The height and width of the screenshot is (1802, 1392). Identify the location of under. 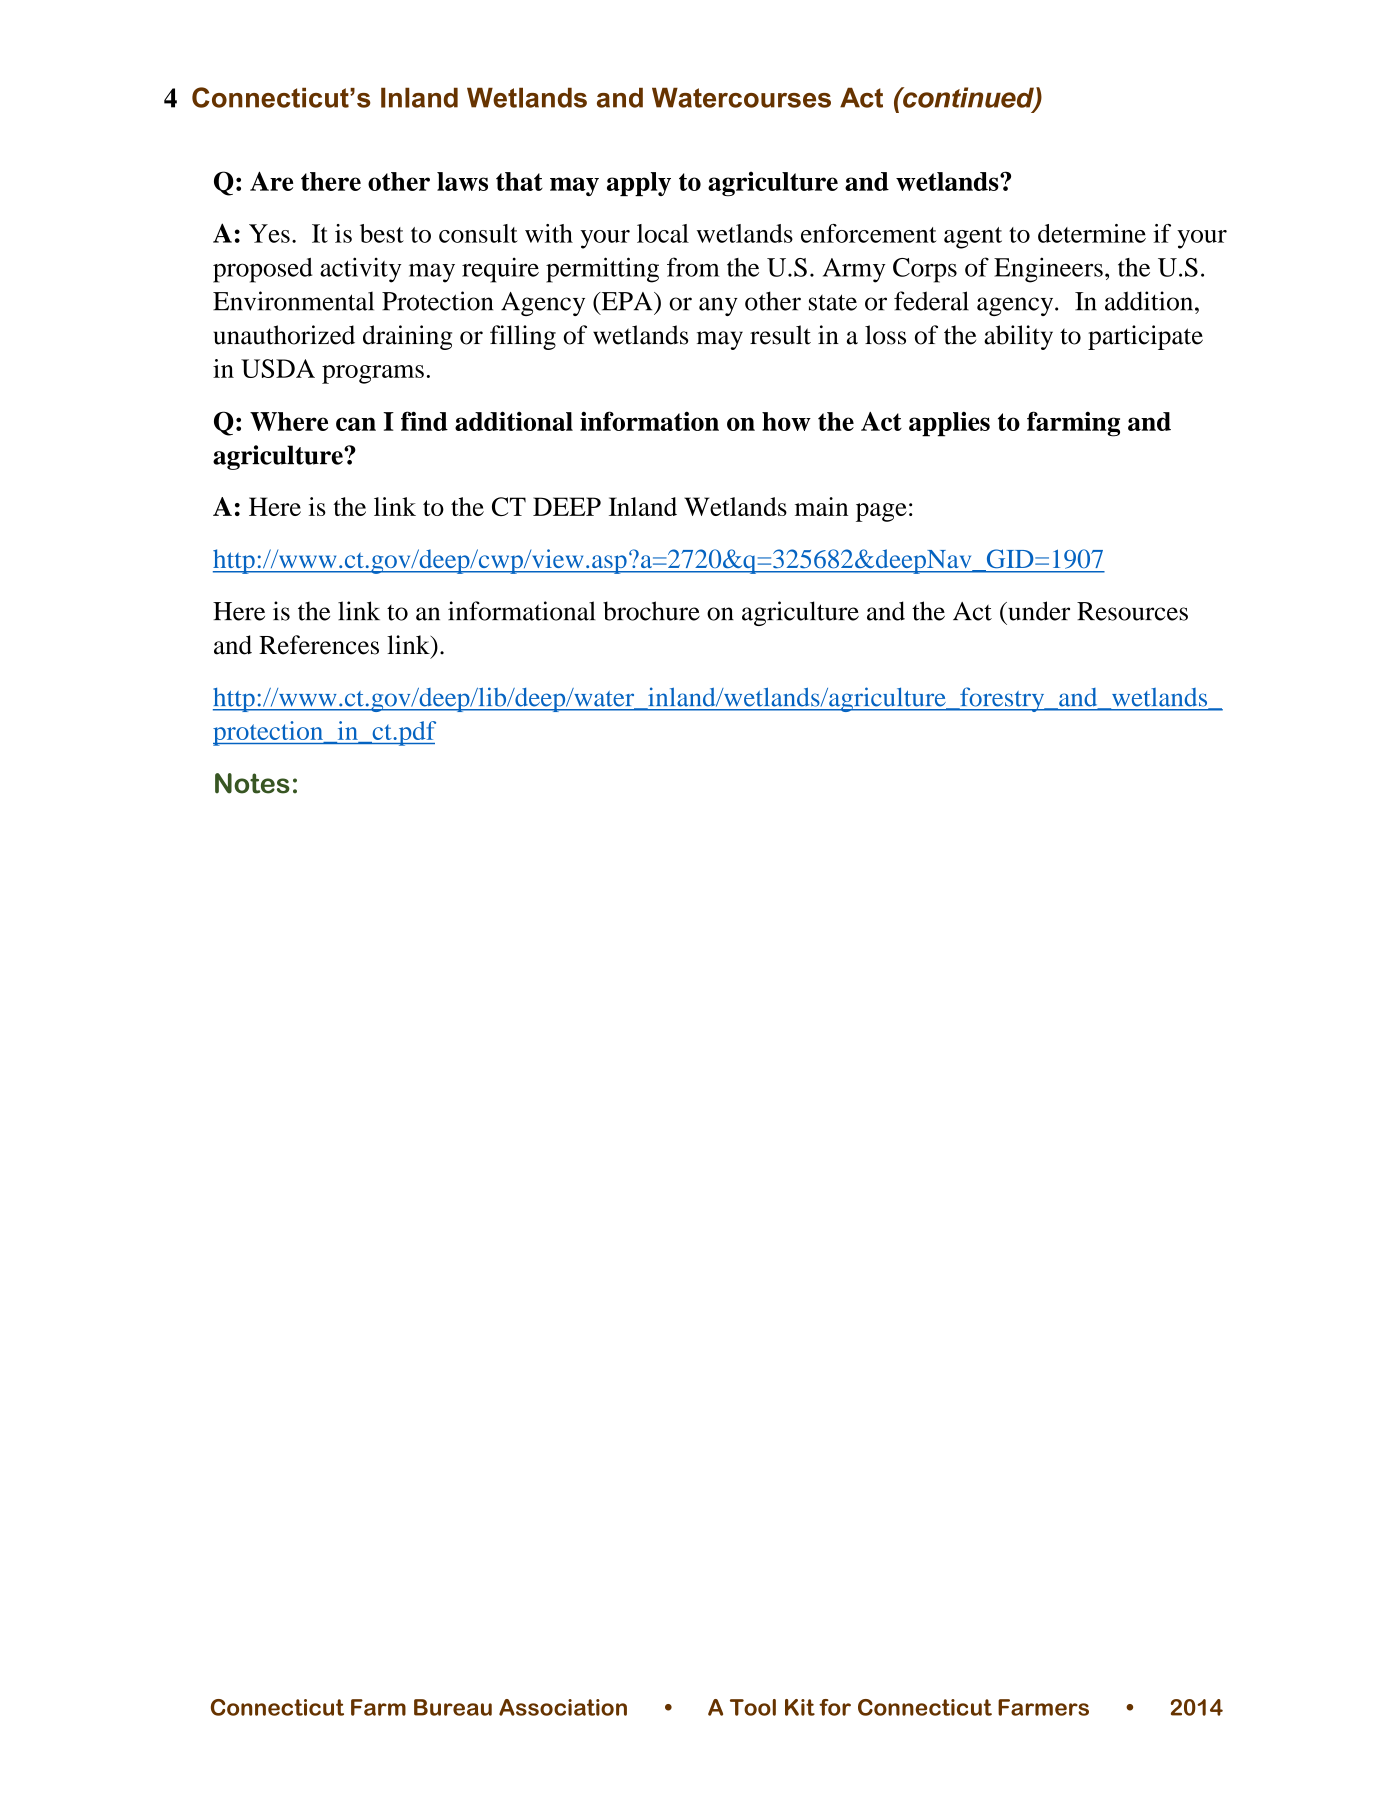
(1038, 611).
